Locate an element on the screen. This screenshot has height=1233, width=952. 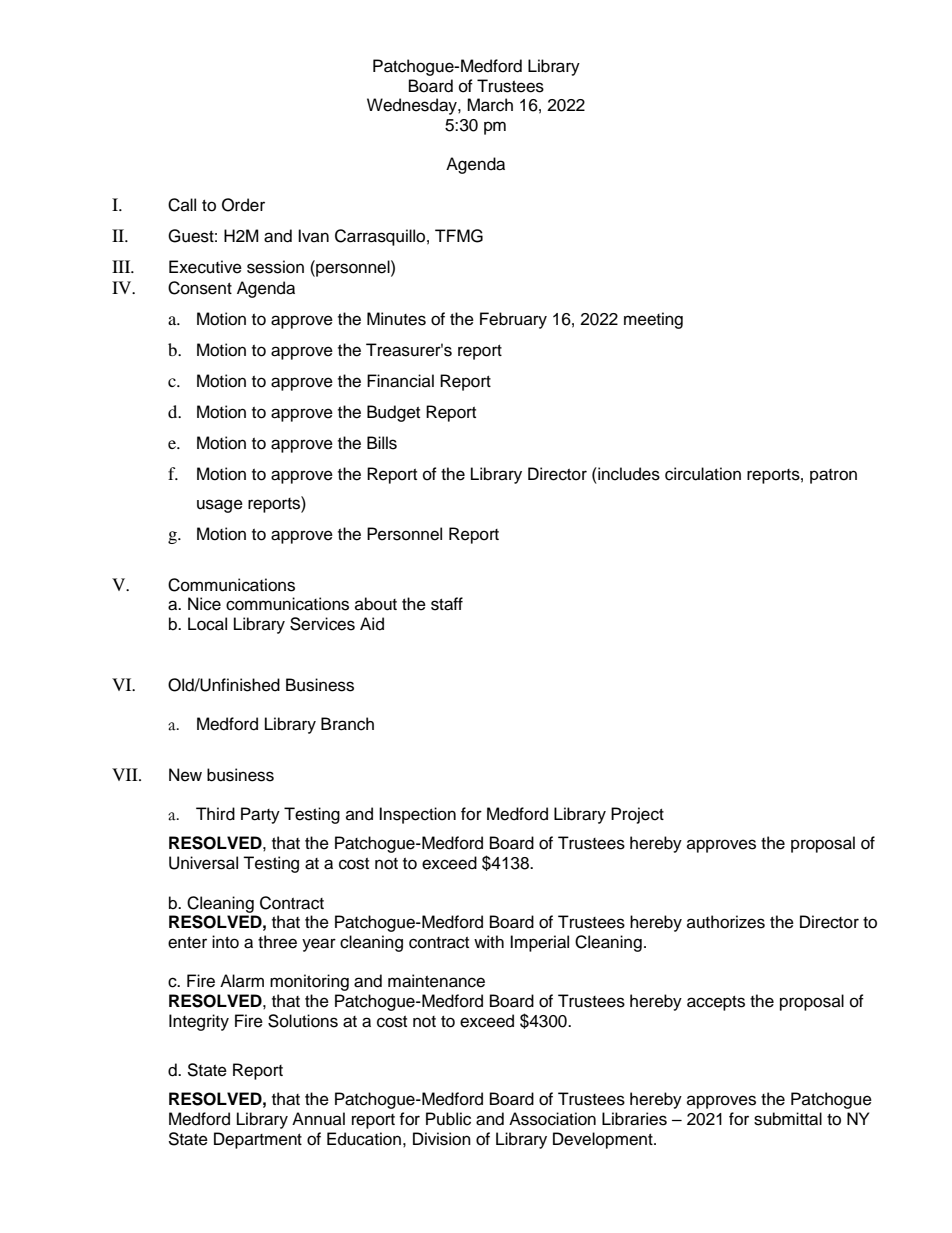
New is located at coordinates (185, 775).
